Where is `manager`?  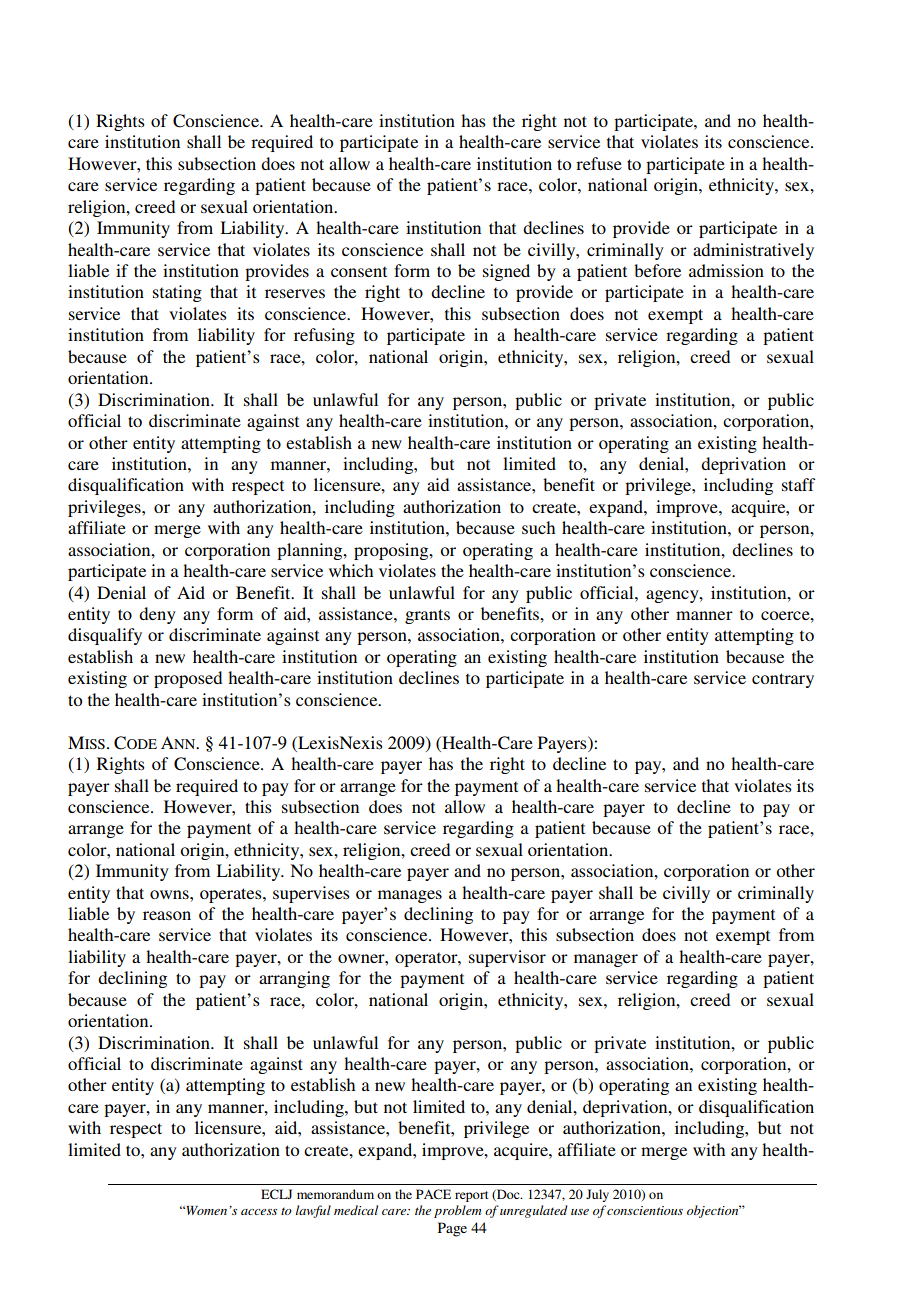 manager is located at coordinates (606, 960).
